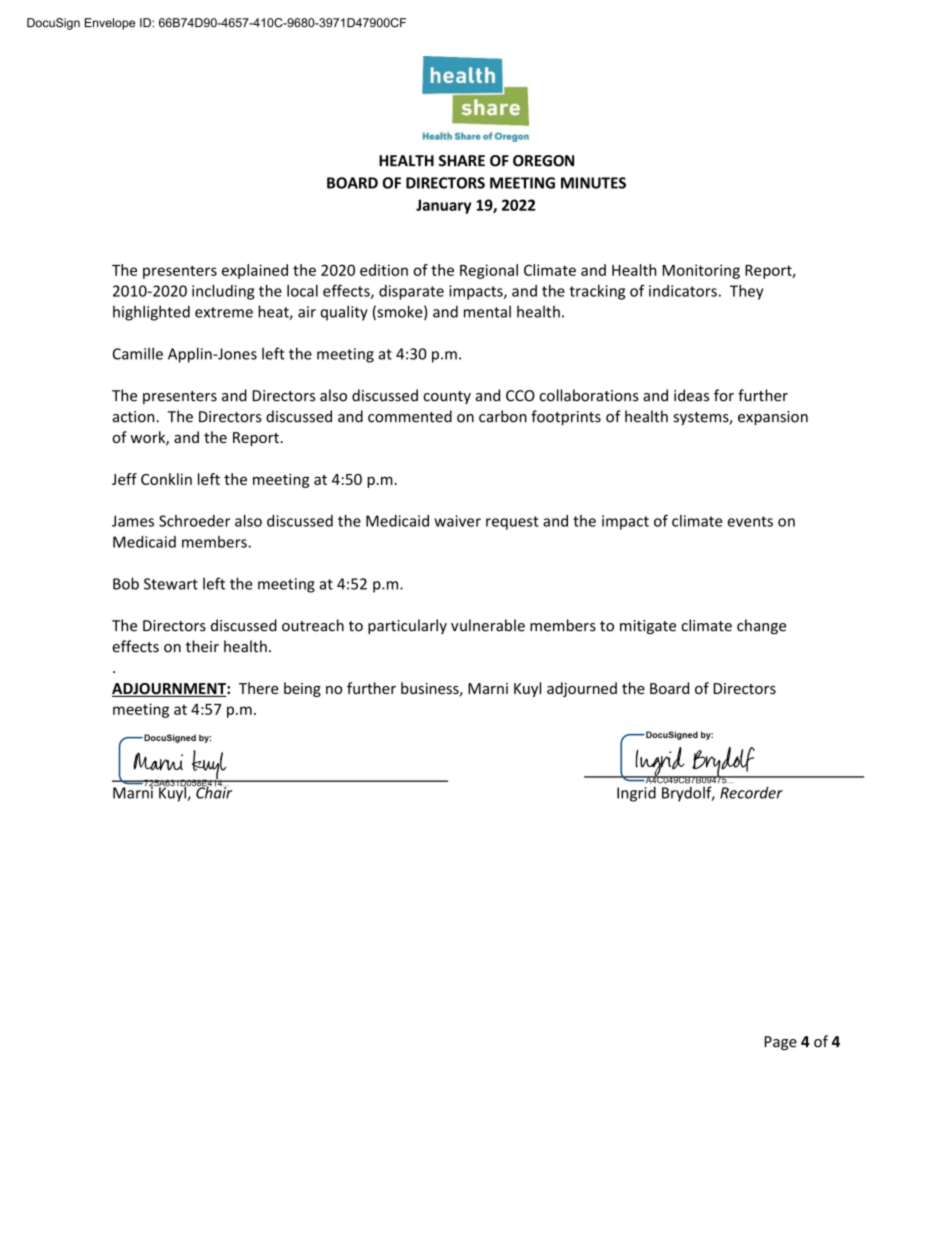 This page has height=1233, width=952. Describe the element at coordinates (255, 271) in the page. I see `explained` at that location.
